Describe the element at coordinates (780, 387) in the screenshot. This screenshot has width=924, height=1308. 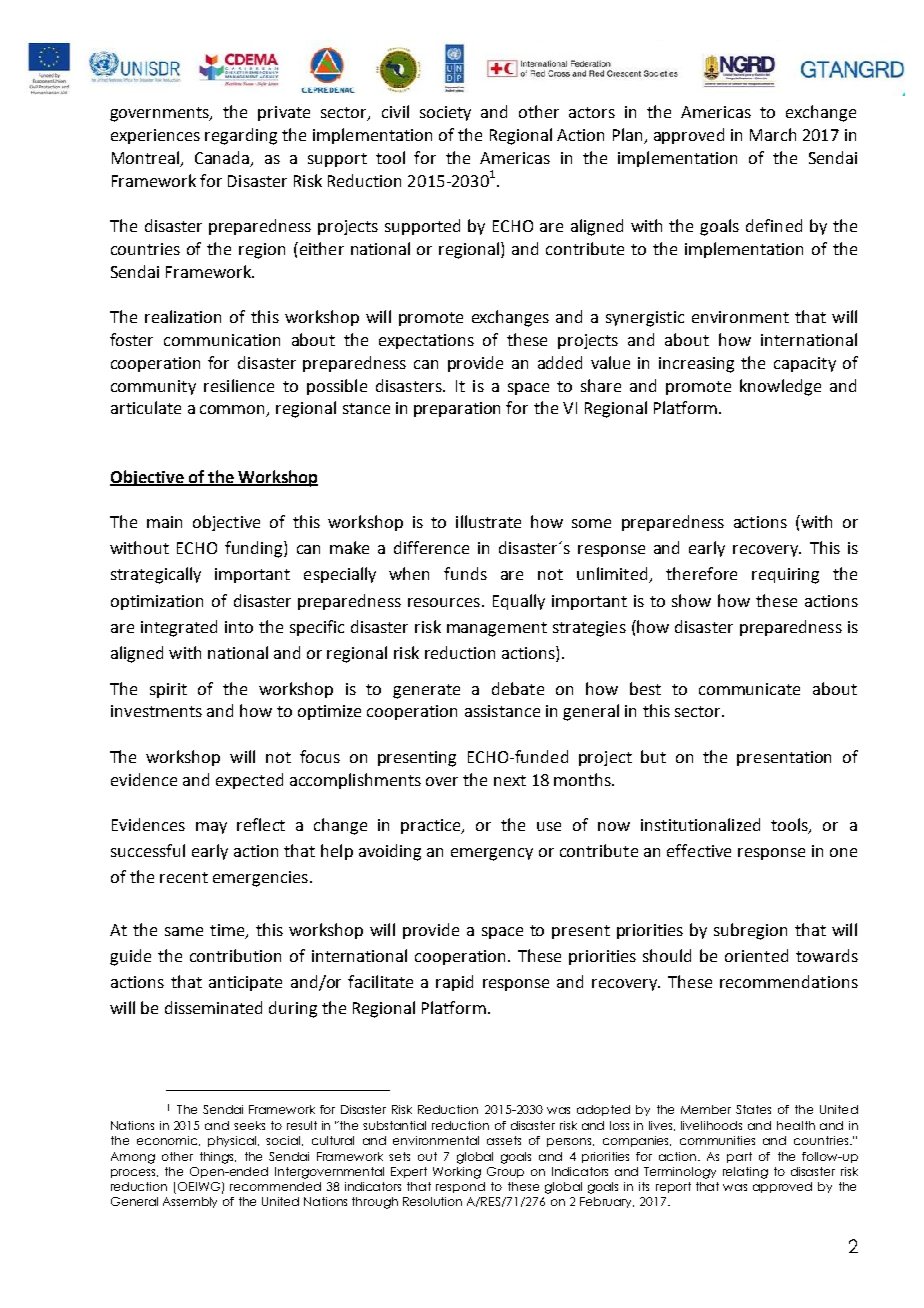
I see `knowledge` at that location.
